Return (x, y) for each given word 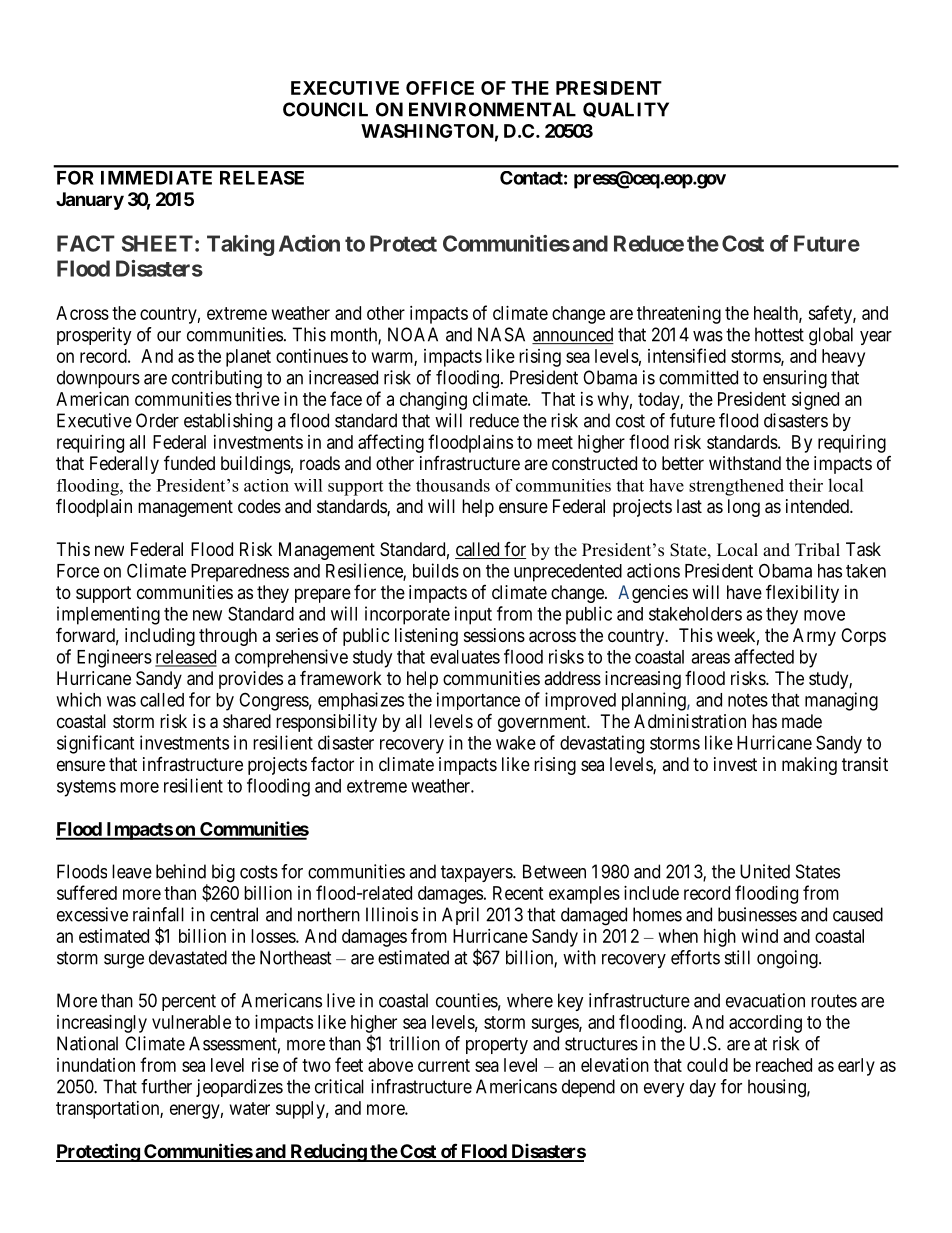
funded (189, 462)
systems (86, 788)
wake (516, 743)
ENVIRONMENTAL (492, 109)
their (806, 485)
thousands (453, 485)
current (444, 1065)
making (809, 766)
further (166, 1086)
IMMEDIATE (156, 178)
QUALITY (626, 110)
